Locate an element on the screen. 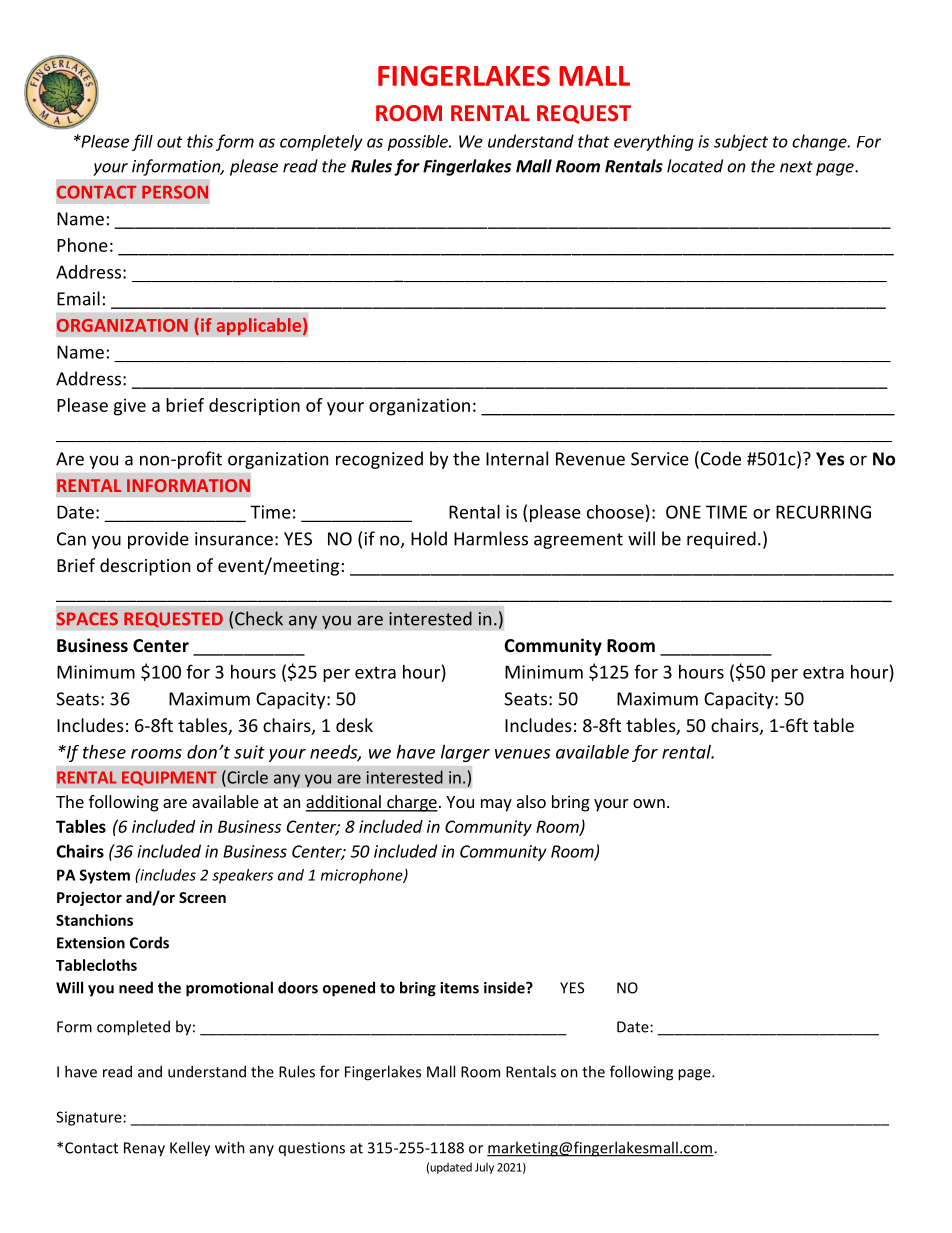  Kelley is located at coordinates (190, 1149).
